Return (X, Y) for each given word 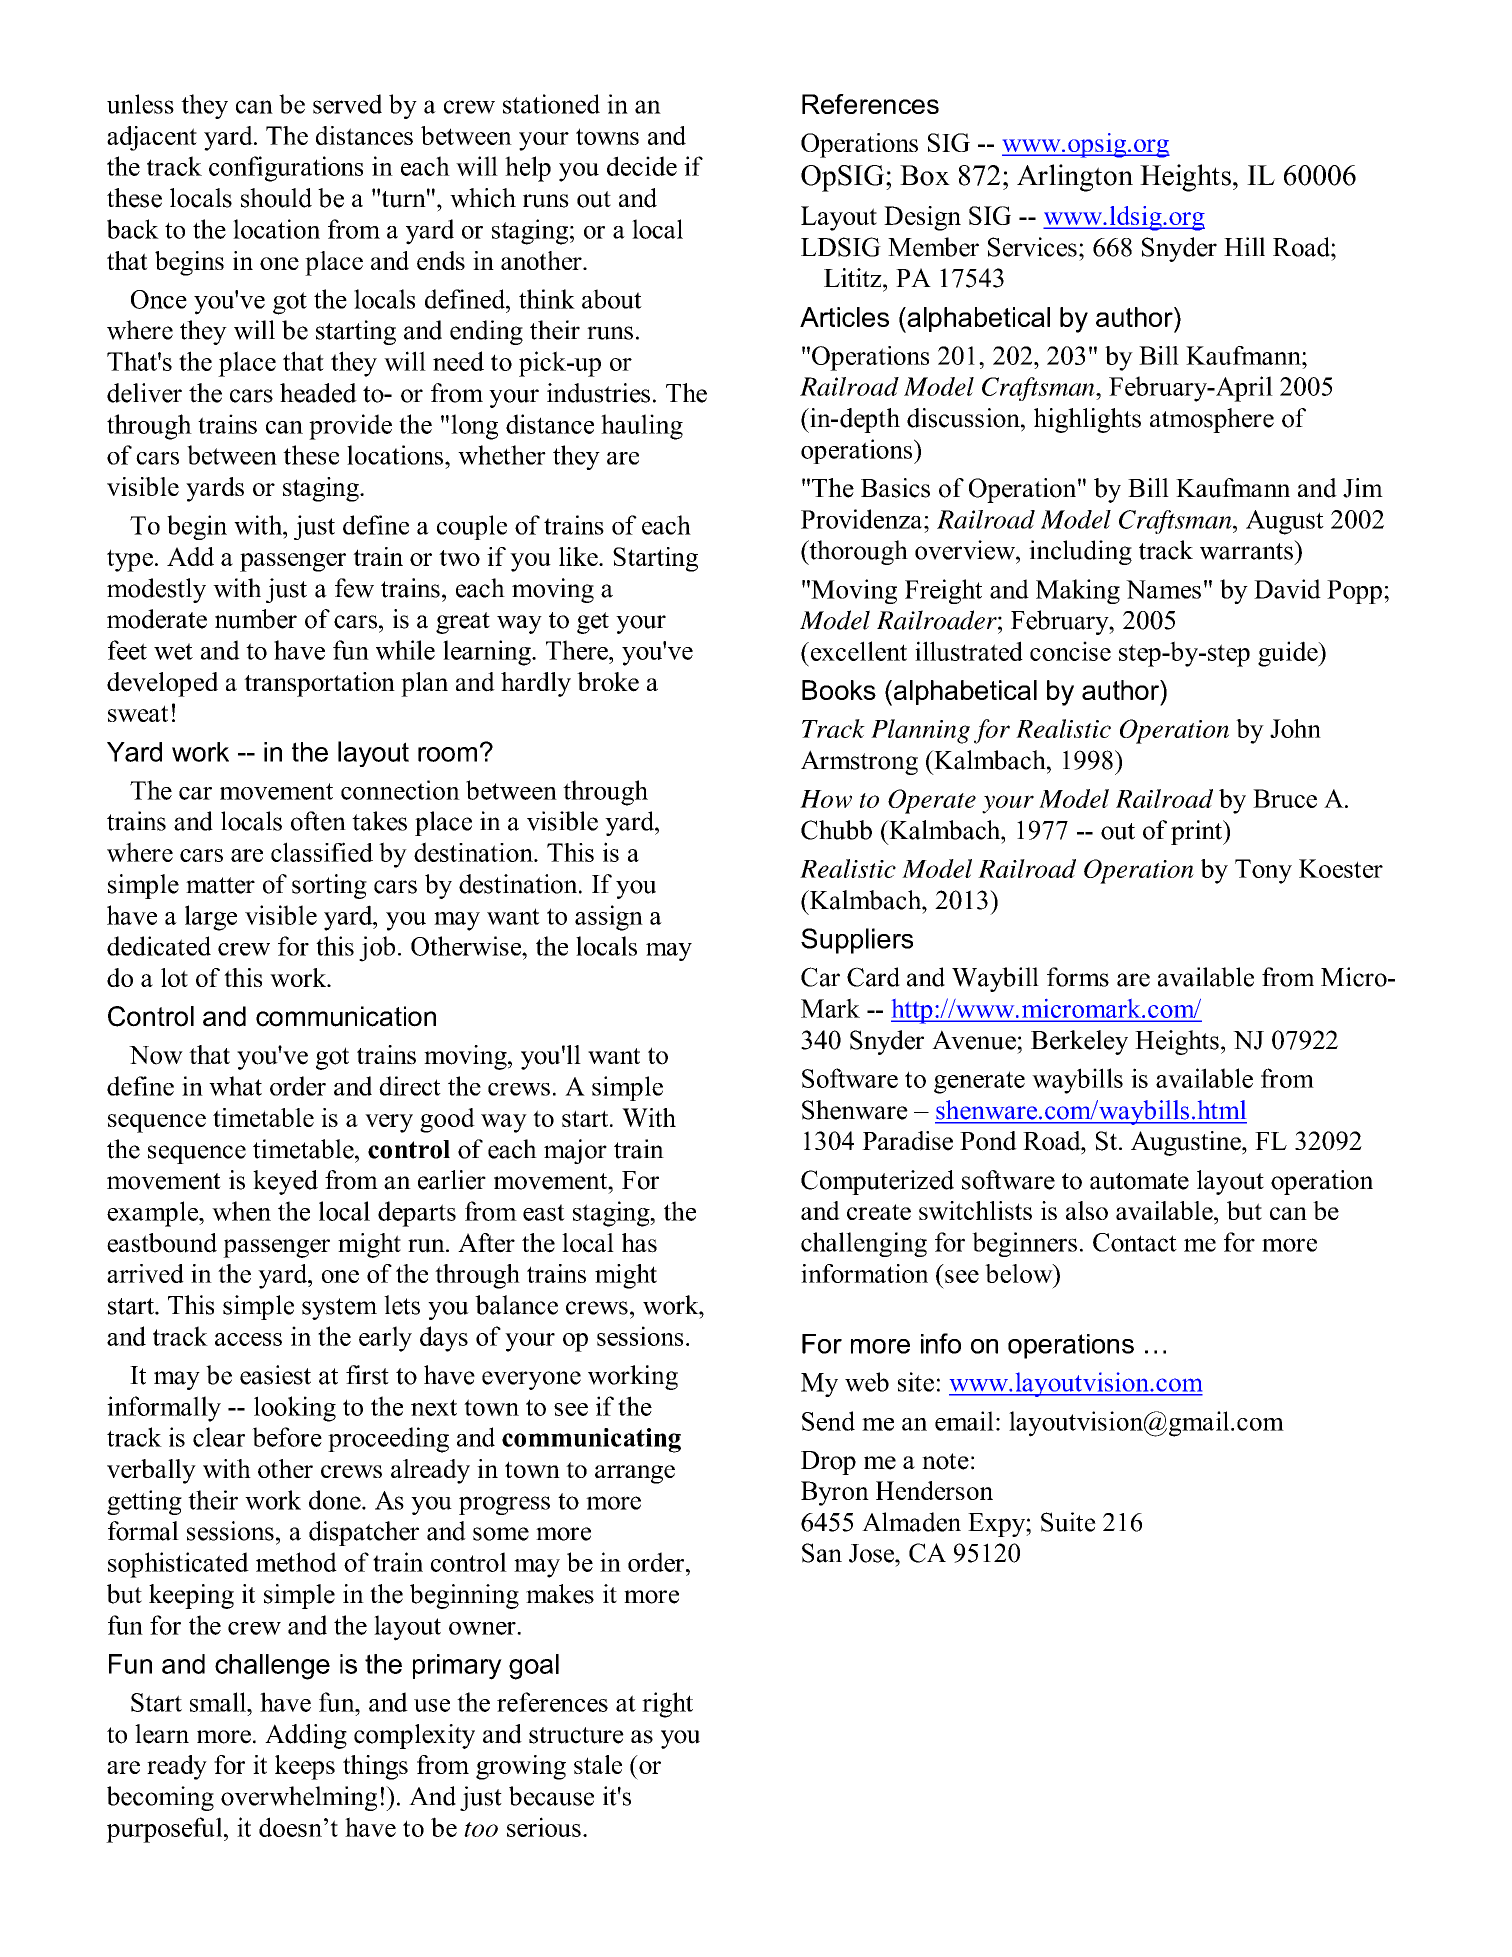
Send (828, 1421)
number (256, 619)
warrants (1247, 550)
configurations (286, 169)
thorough (857, 552)
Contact (1135, 1242)
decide (642, 166)
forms (1078, 977)
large (211, 918)
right (667, 1705)
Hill (1244, 246)
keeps (305, 1767)
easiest (275, 1375)
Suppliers (857, 941)
